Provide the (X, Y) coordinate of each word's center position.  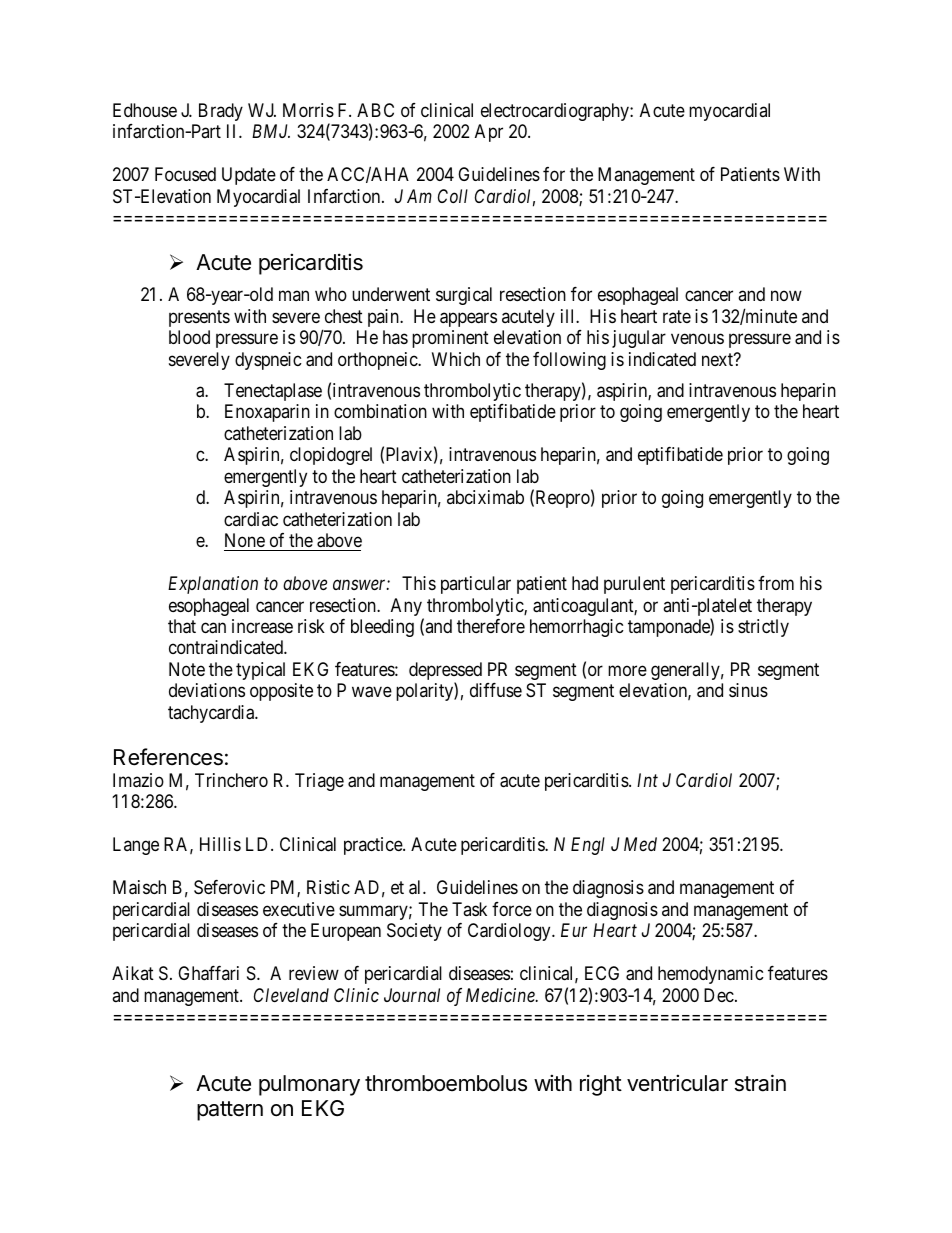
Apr (489, 133)
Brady (221, 112)
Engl (588, 846)
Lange (136, 846)
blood (189, 337)
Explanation (213, 585)
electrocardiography (556, 112)
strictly (763, 628)
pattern (230, 1111)
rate (677, 316)
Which (456, 359)
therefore (491, 626)
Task (469, 909)
